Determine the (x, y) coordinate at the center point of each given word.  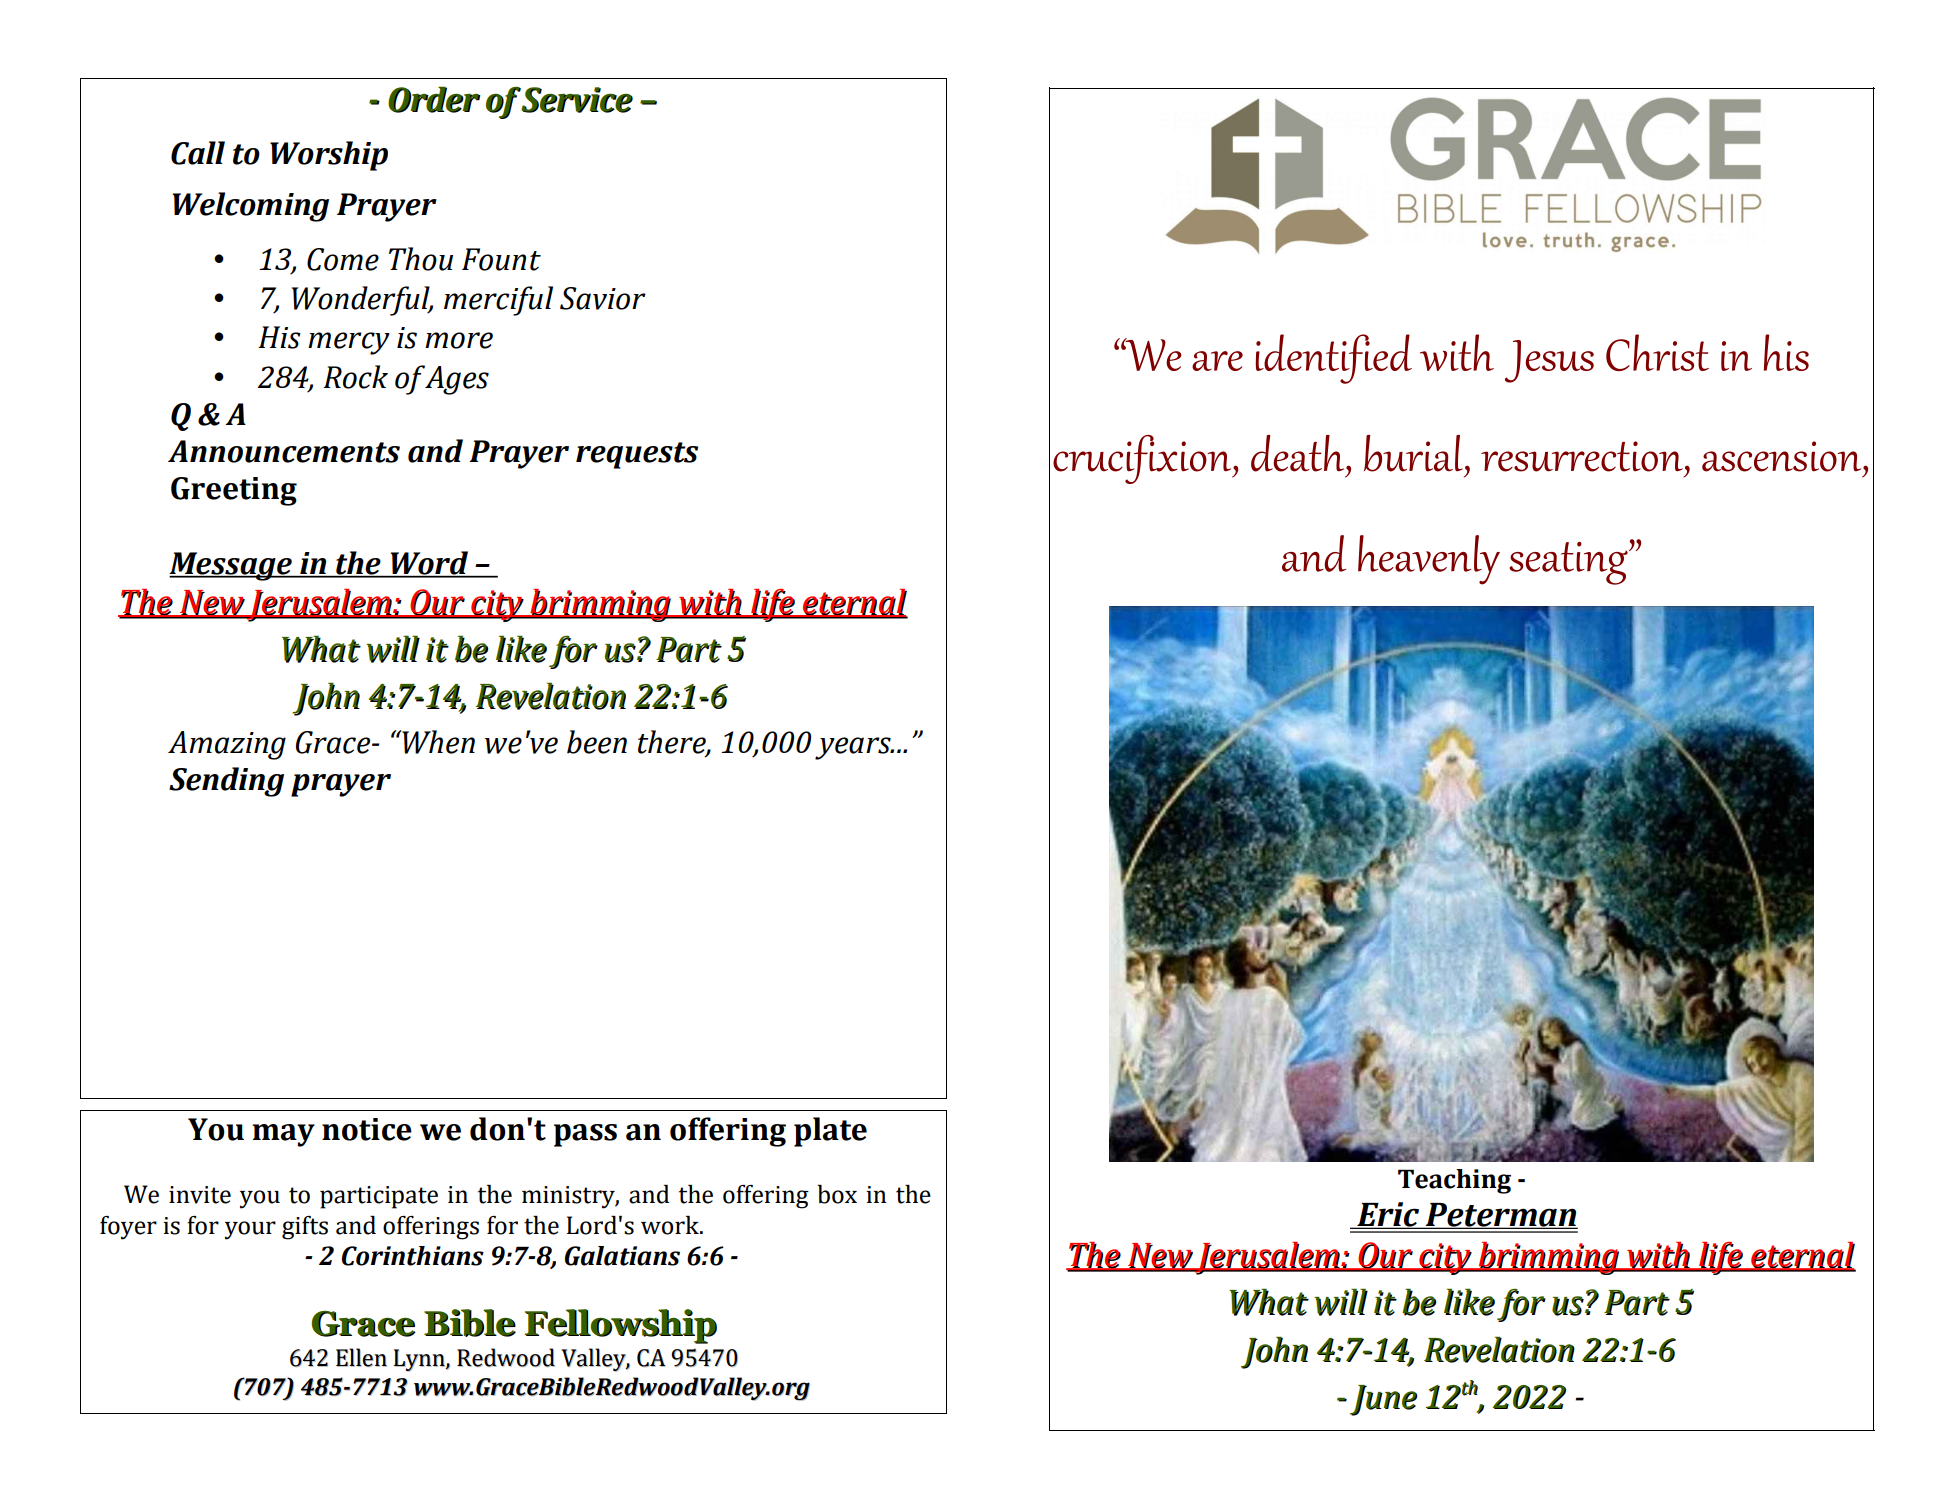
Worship (329, 156)
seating (1569, 563)
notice (367, 1129)
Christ (1657, 352)
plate (830, 1132)
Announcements (284, 451)
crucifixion (1143, 459)
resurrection (1582, 456)
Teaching (1454, 1181)
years (854, 748)
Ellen (361, 1357)
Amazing (227, 745)
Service (577, 100)
